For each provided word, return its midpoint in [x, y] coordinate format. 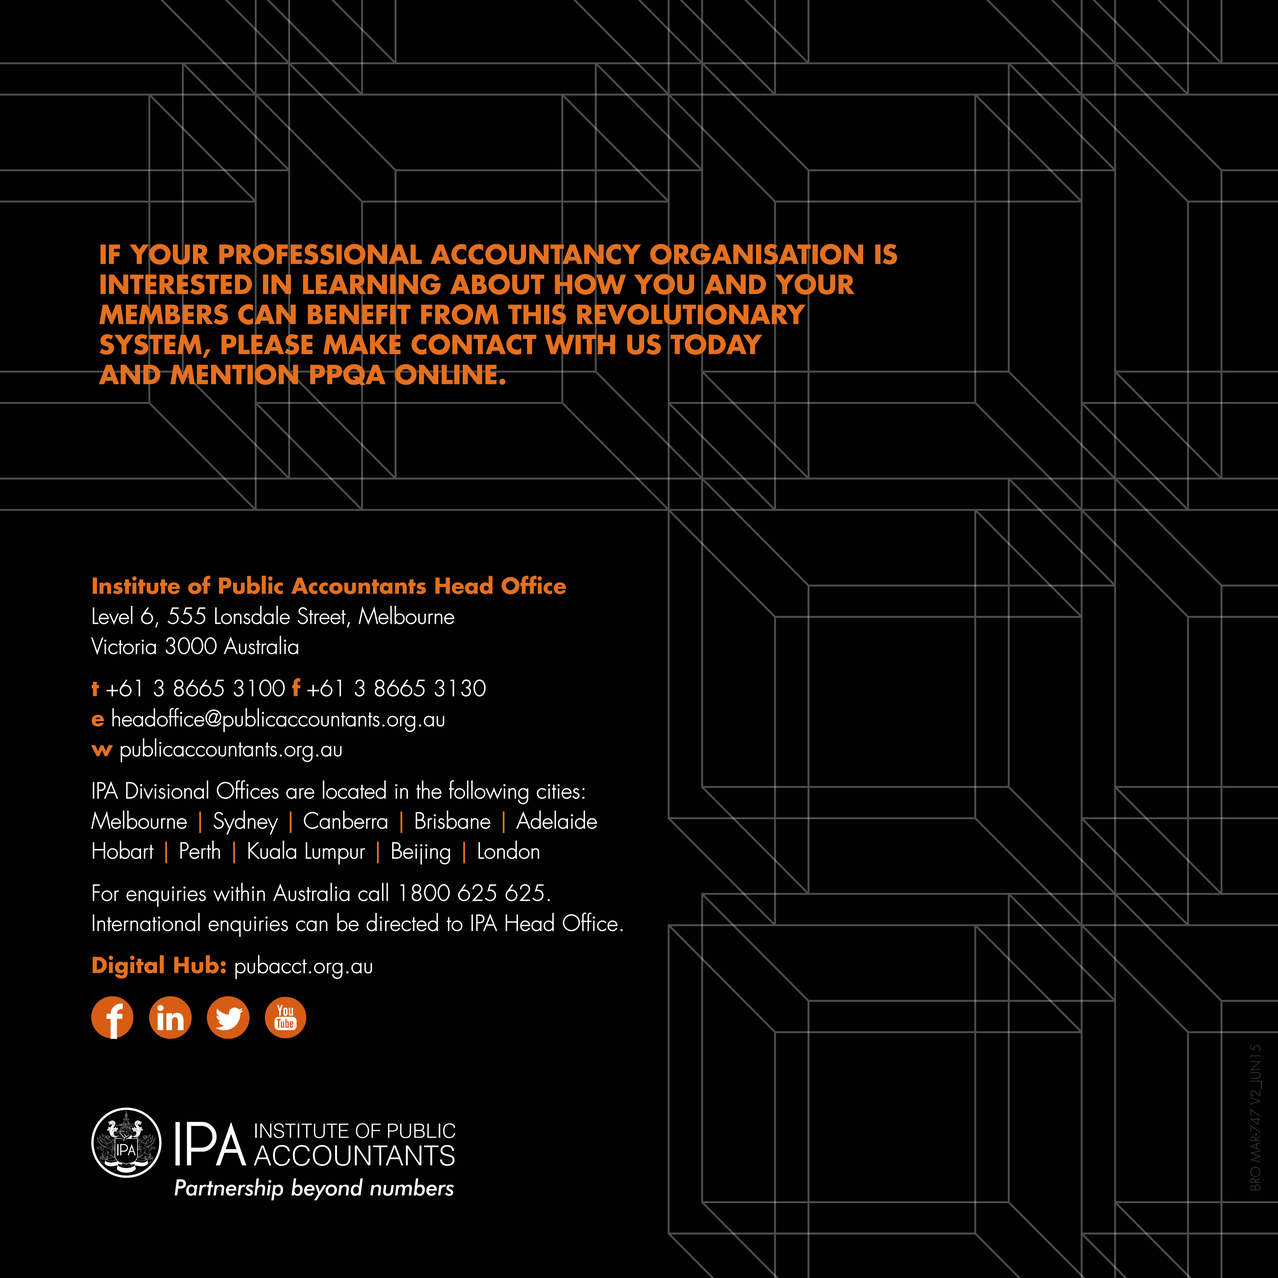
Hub [196, 964]
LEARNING [372, 284]
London [508, 849]
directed [402, 922]
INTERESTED [176, 284]
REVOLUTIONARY [691, 314]
